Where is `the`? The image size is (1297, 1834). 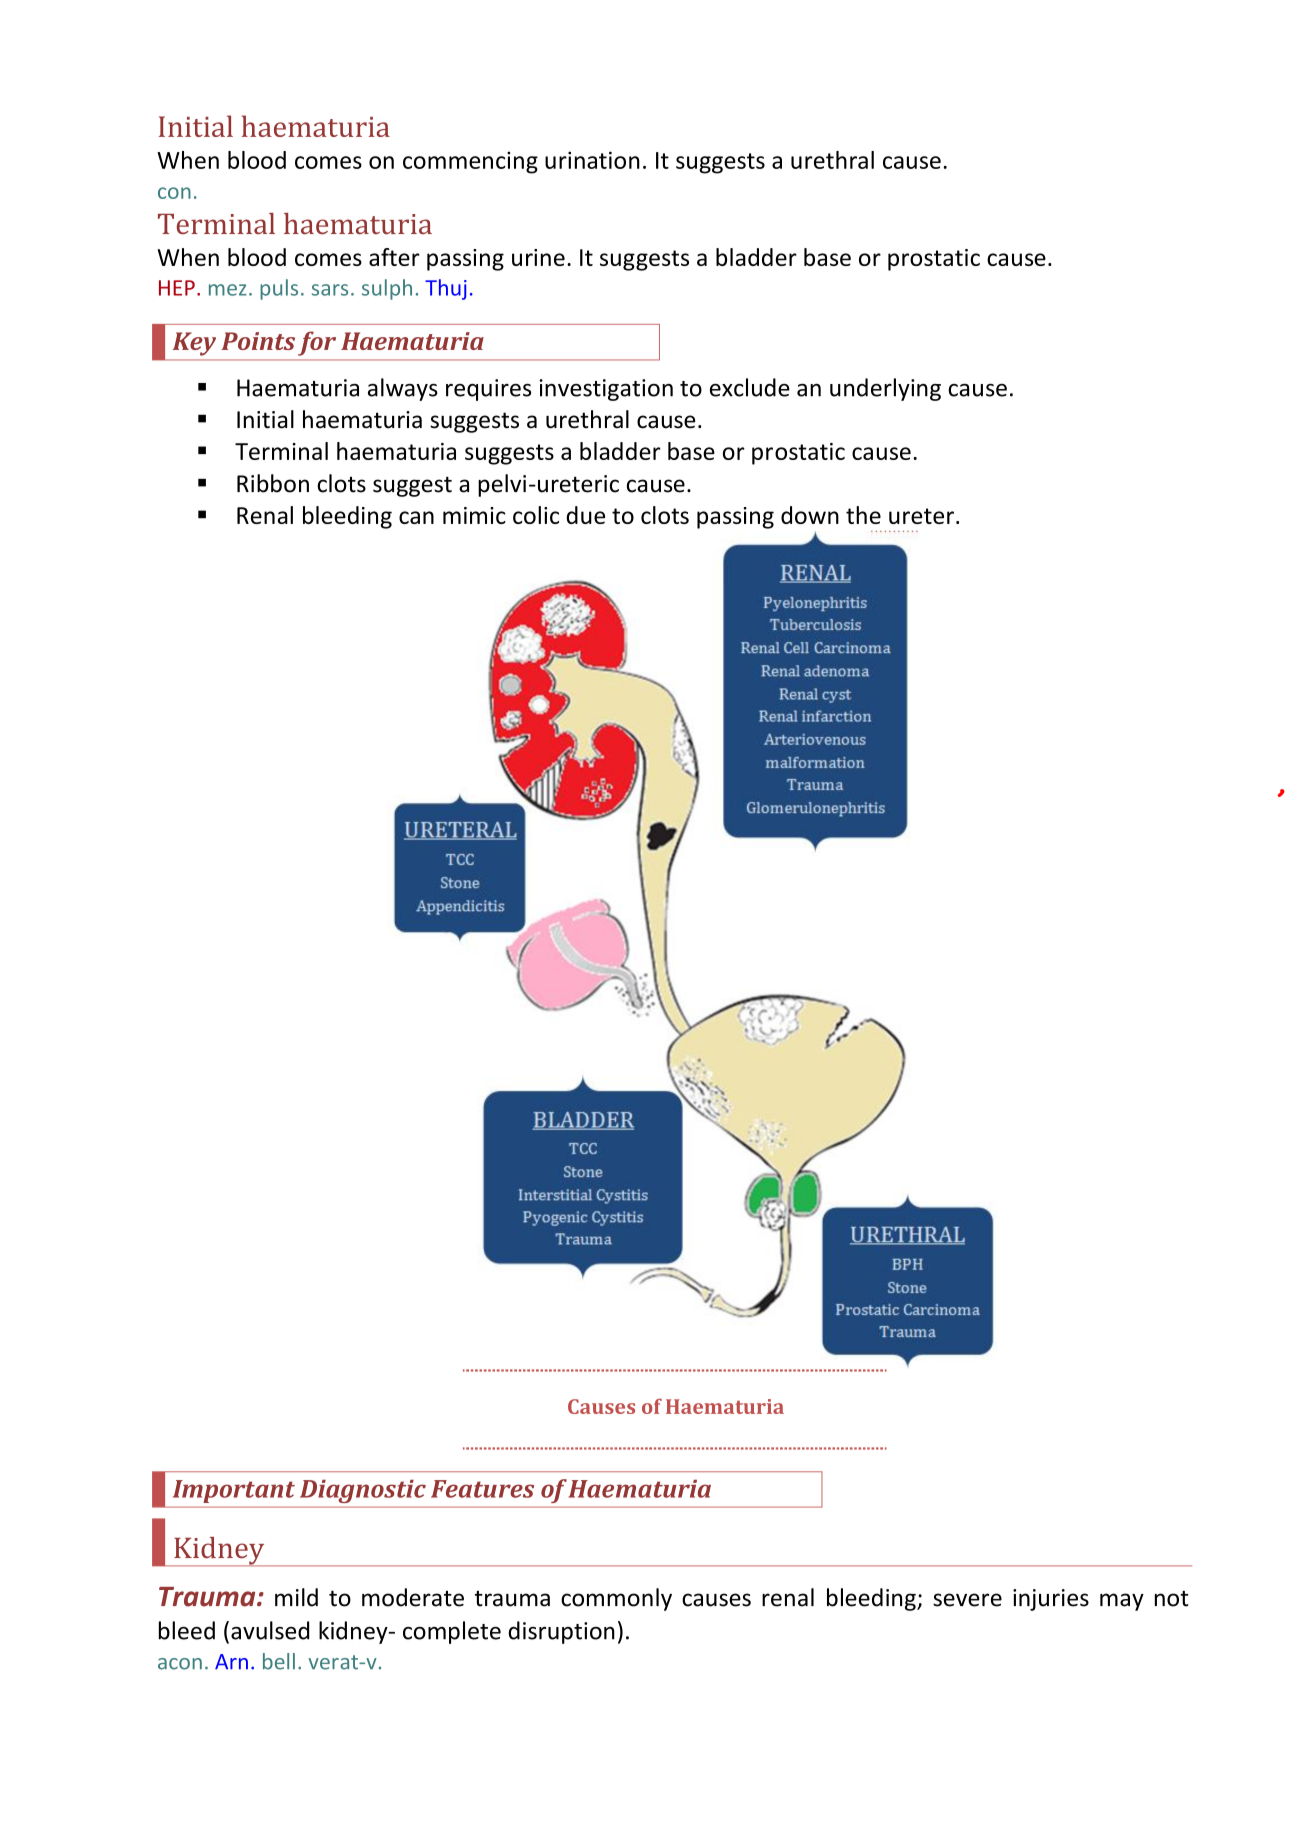 the is located at coordinates (863, 515).
